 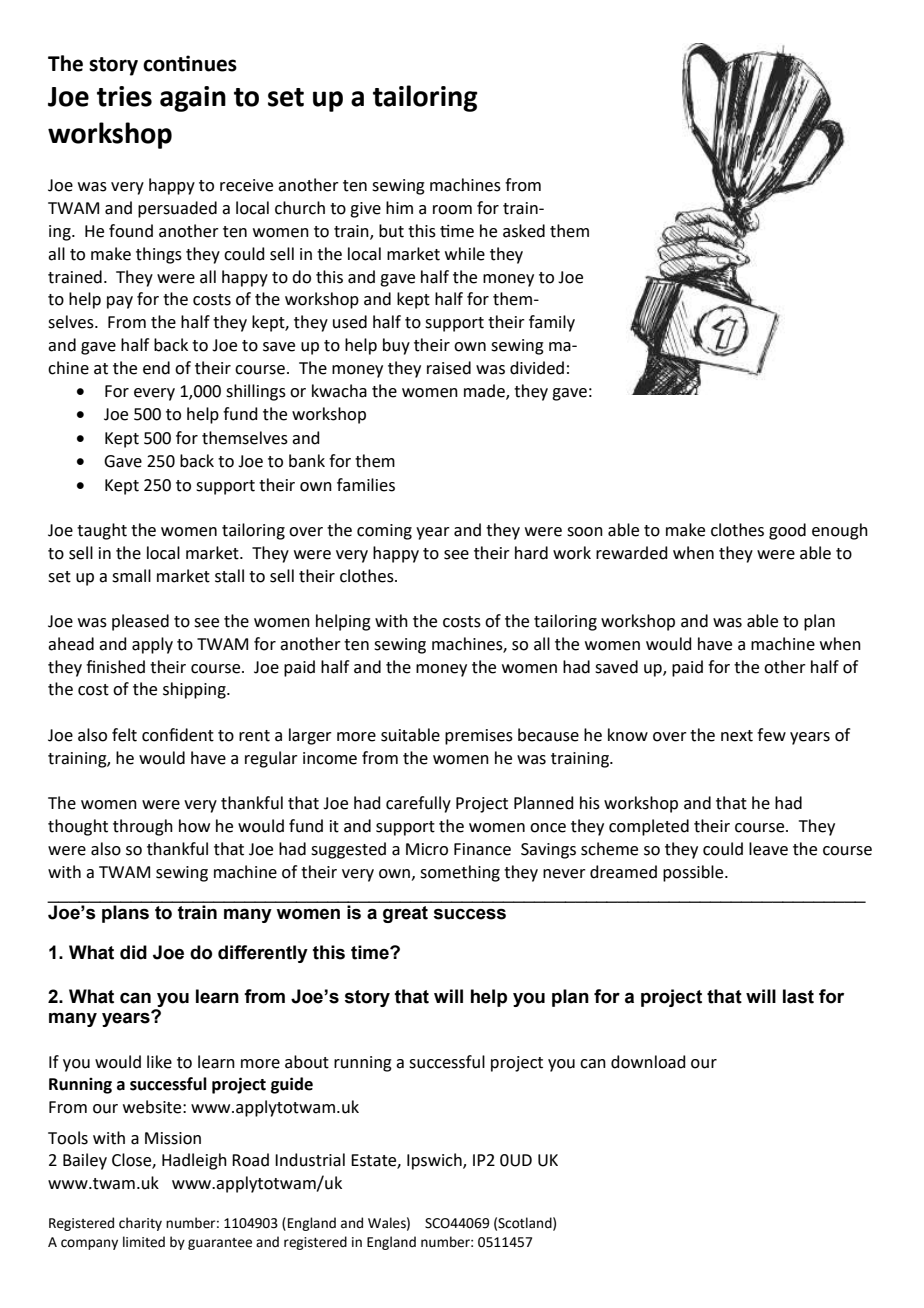 I want to click on room, so click(x=452, y=210).
